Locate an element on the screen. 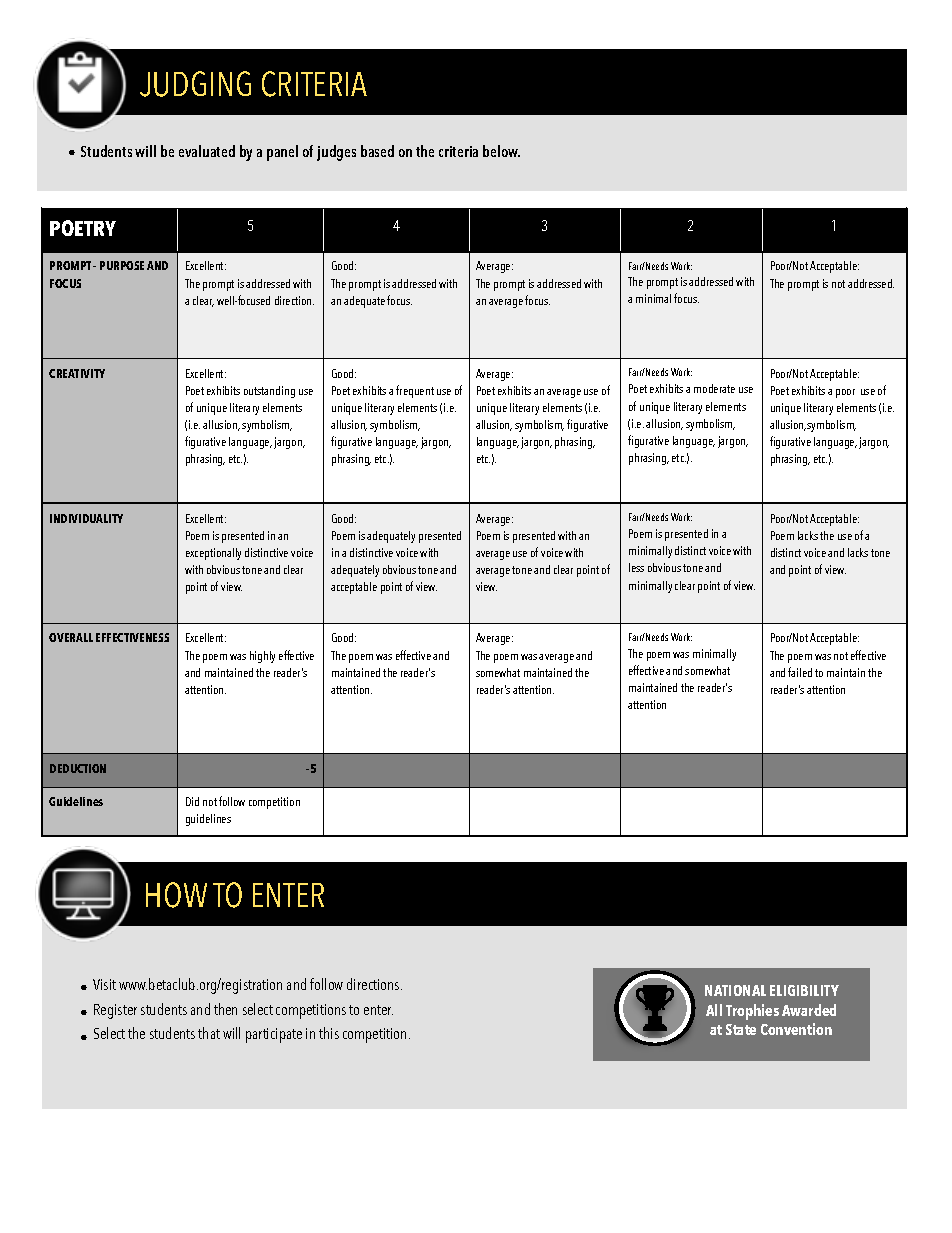 The height and width of the screenshot is (1233, 952). highly is located at coordinates (262, 657).
